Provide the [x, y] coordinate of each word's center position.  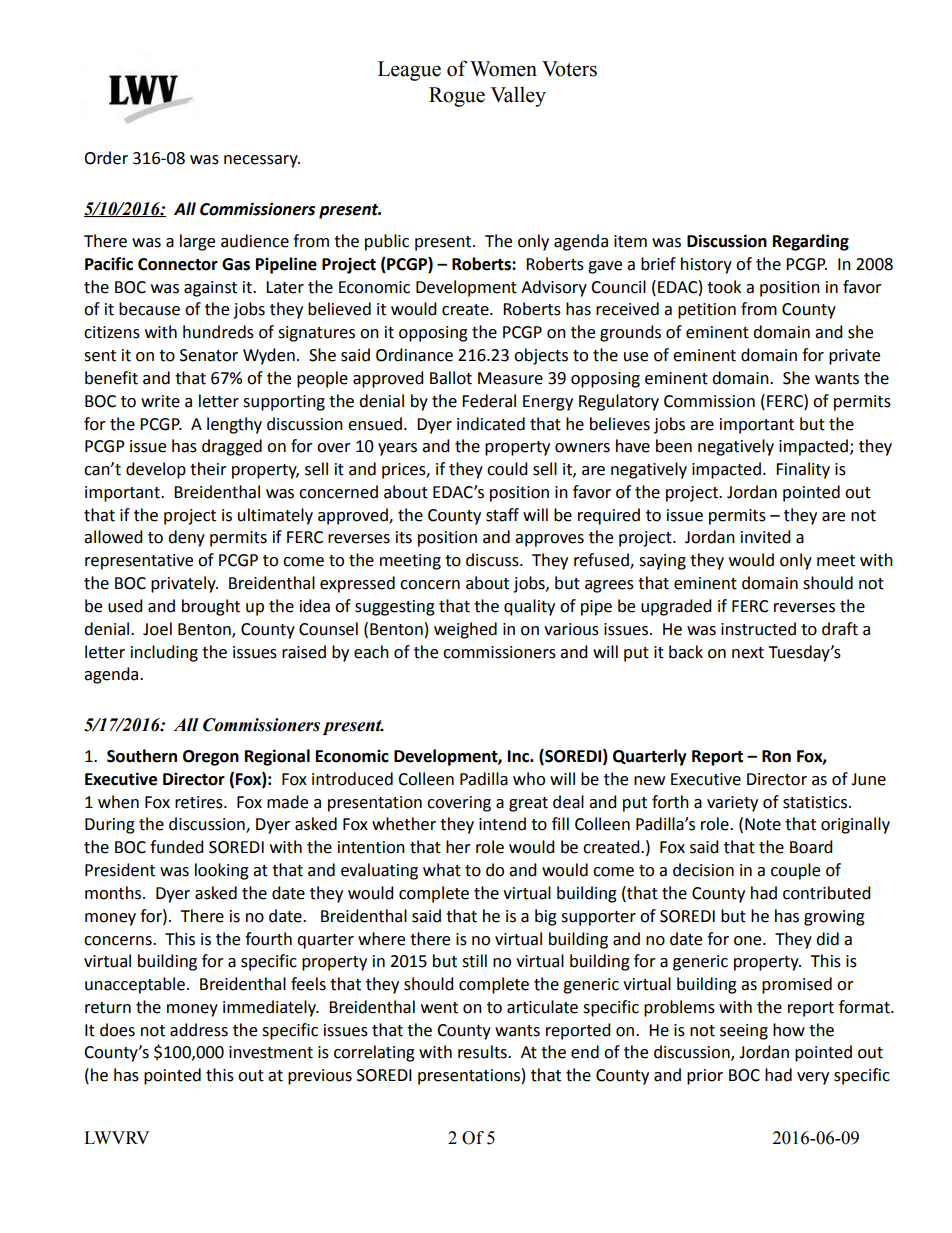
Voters [569, 69]
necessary [262, 161]
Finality [803, 470]
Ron [776, 756]
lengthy [234, 425]
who [529, 779]
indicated [491, 424]
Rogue [457, 97]
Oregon [211, 758]
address [199, 1030]
